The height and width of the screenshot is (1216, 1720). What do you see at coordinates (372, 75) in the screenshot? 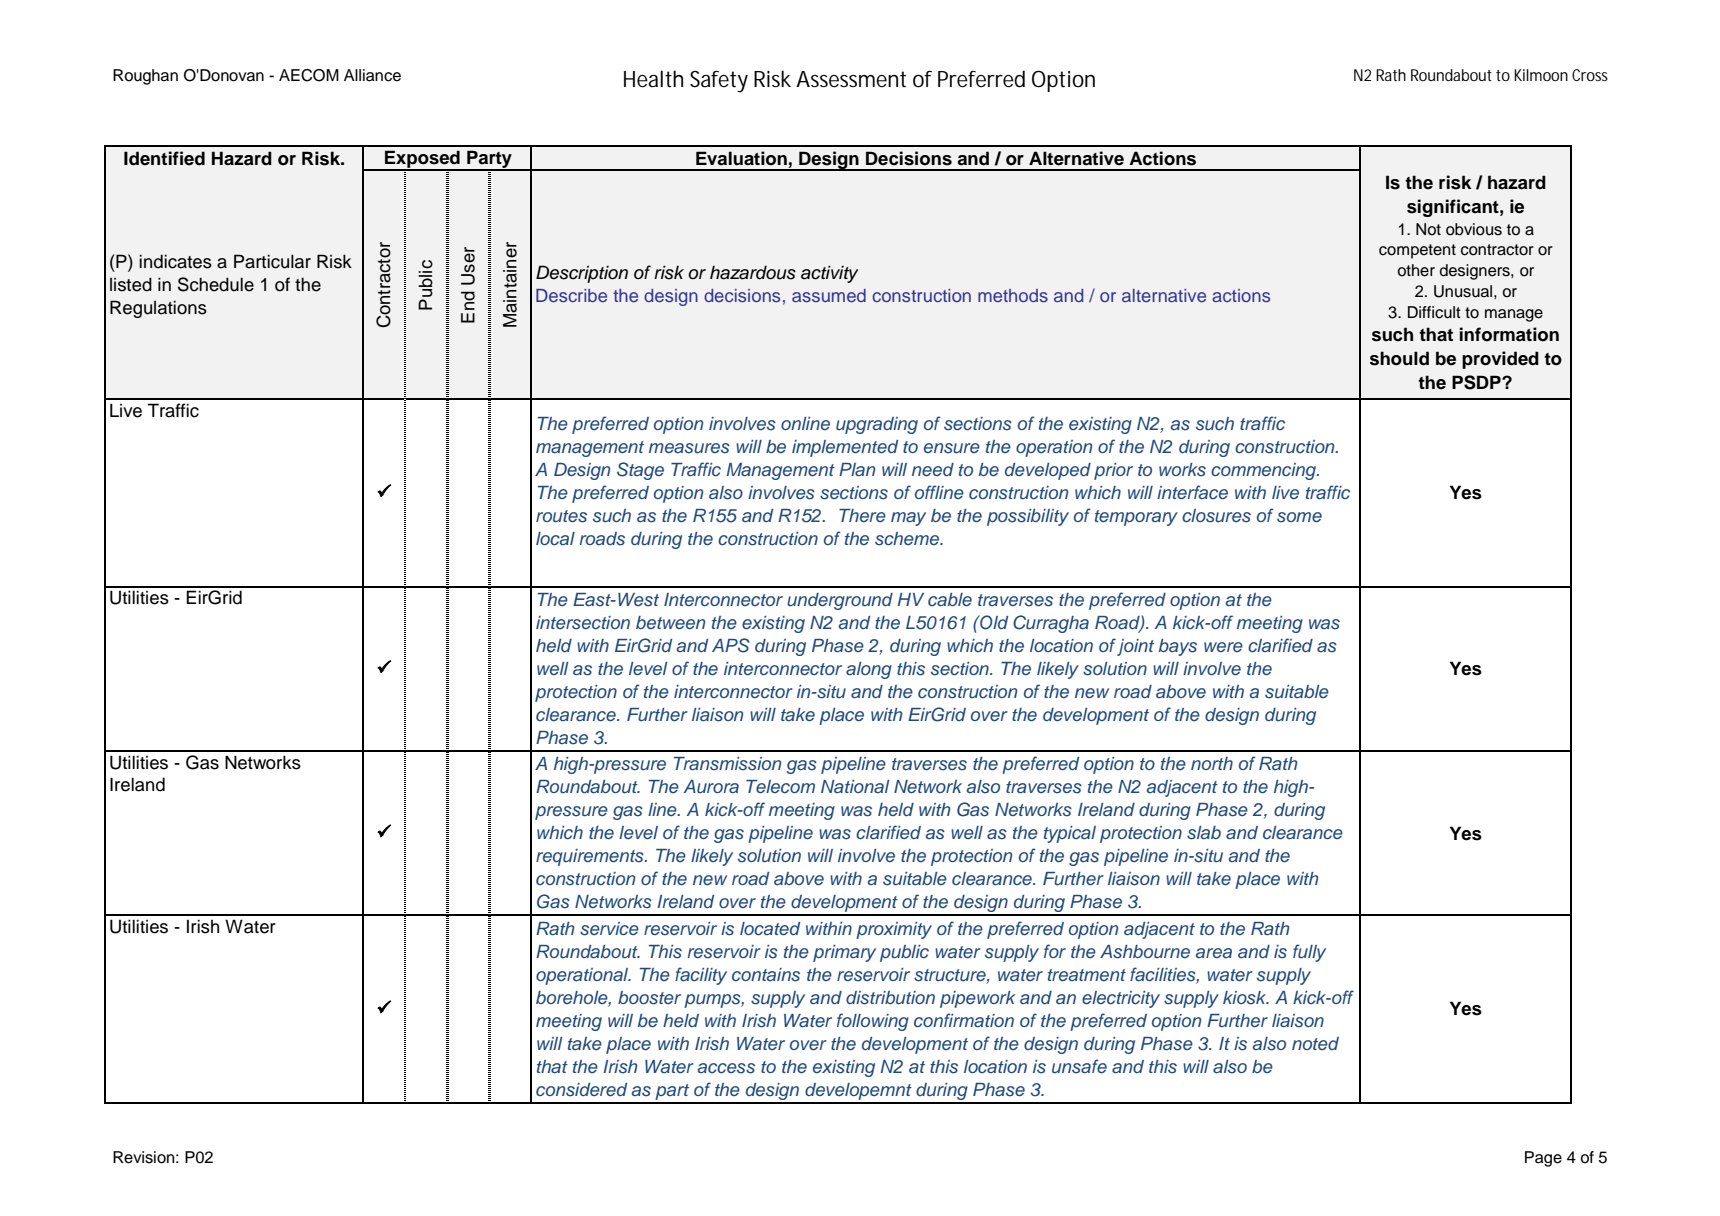
I see `Alliance` at bounding box center [372, 75].
